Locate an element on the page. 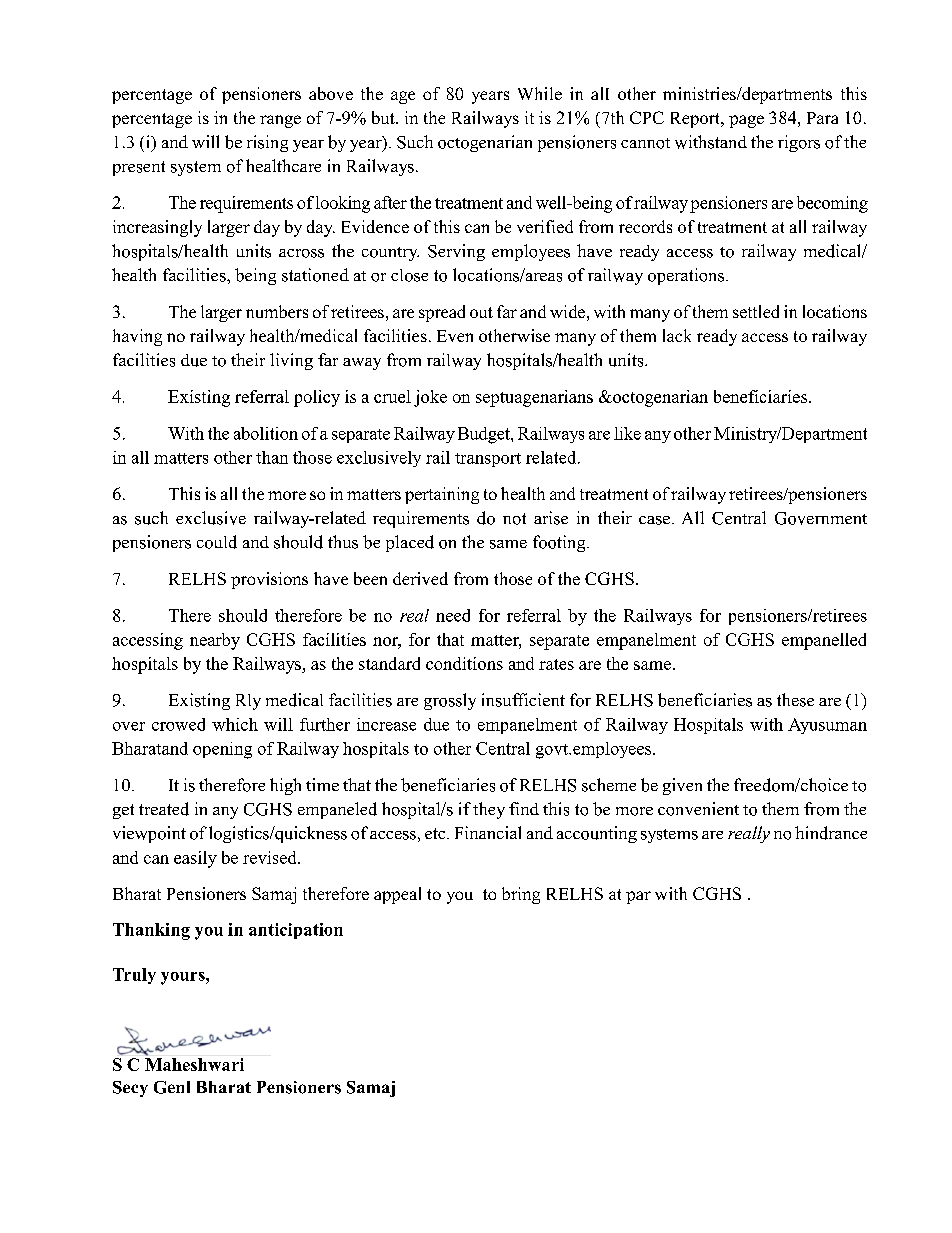 The width and height of the page is (952, 1233). arise is located at coordinates (551, 518).
